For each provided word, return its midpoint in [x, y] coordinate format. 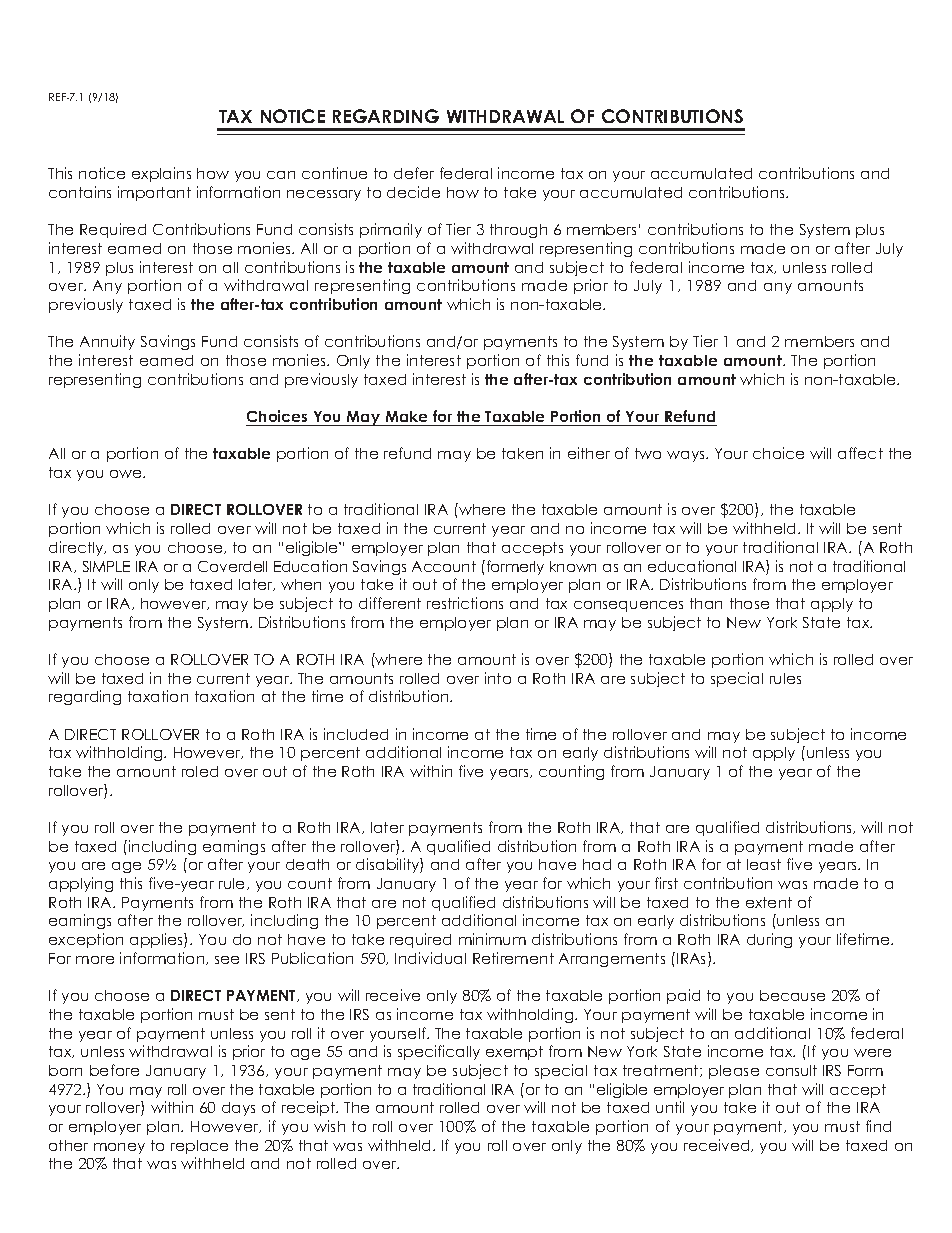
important [154, 193]
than [706, 603]
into [498, 678]
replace [199, 1147]
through [518, 231]
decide [413, 192]
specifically [439, 1052]
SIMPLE [106, 566]
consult [791, 1070]
